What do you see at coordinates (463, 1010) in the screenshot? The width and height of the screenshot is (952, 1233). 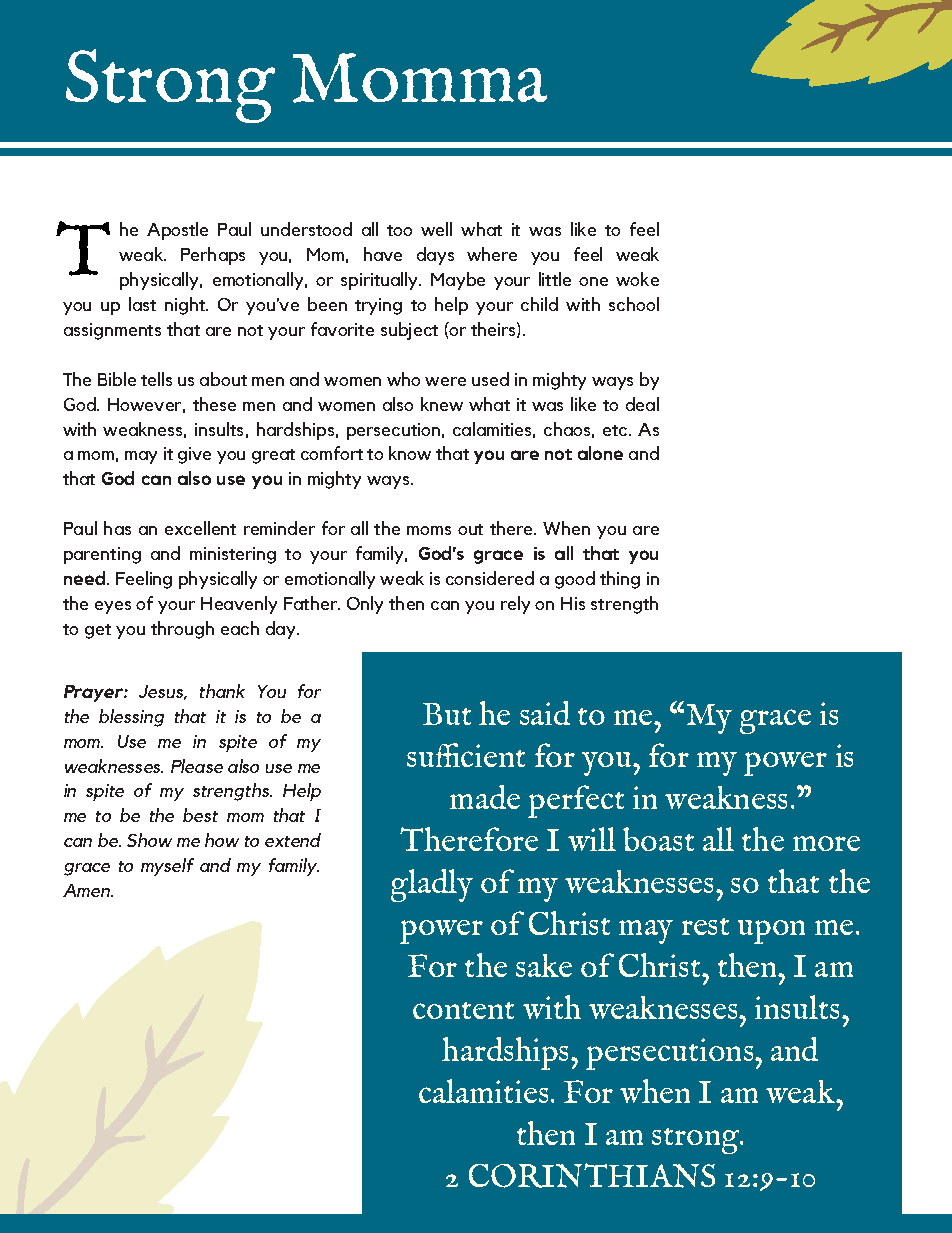 I see `content` at bounding box center [463, 1010].
